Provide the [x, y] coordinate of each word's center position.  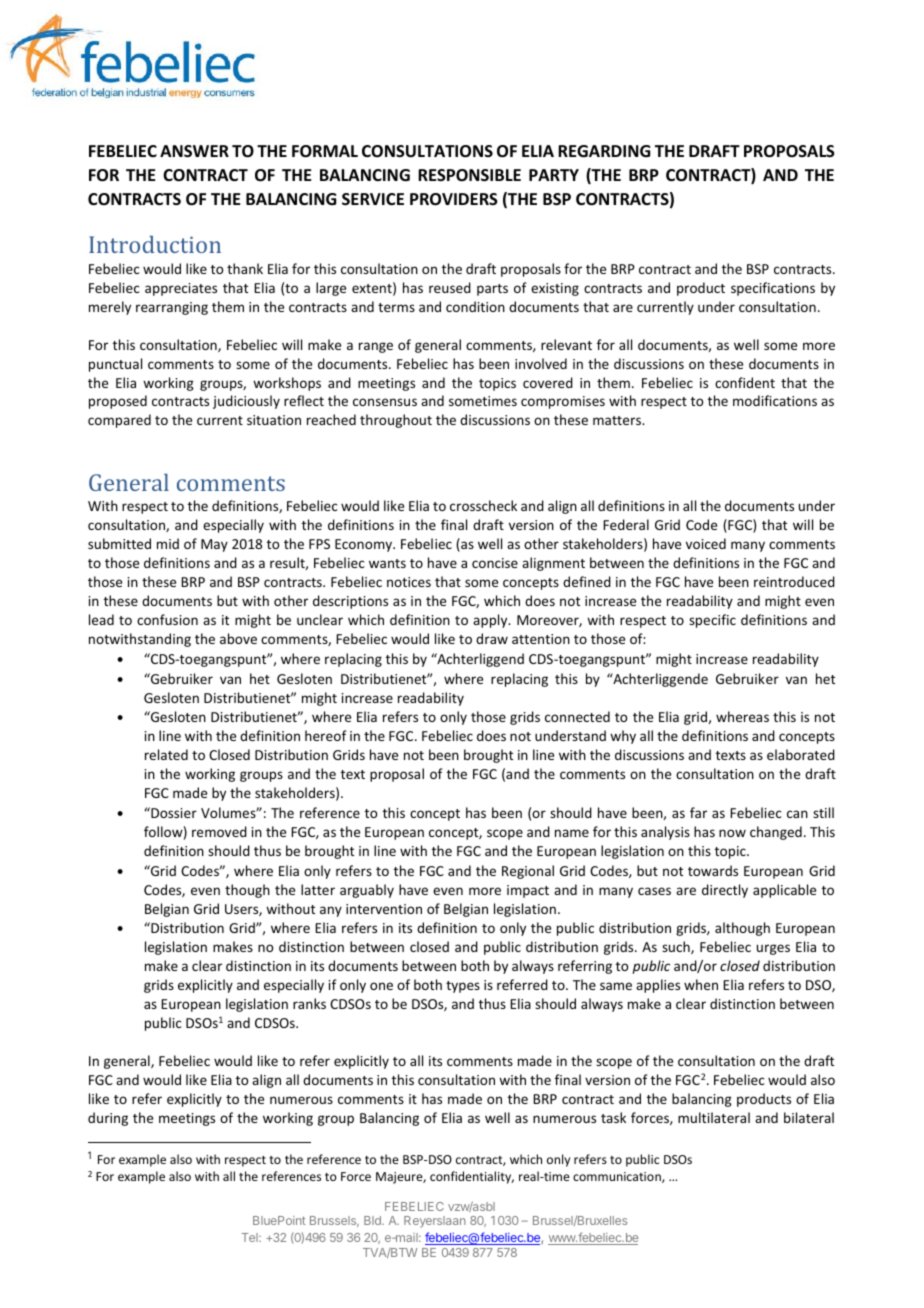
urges [773, 949]
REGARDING [604, 151]
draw [492, 638]
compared [119, 421]
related [166, 754]
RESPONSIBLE [469, 175]
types [463, 987]
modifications [775, 400]
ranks [309, 1003]
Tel [250, 1237]
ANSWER [194, 151]
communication [618, 1177]
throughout [396, 421]
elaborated [801, 754]
